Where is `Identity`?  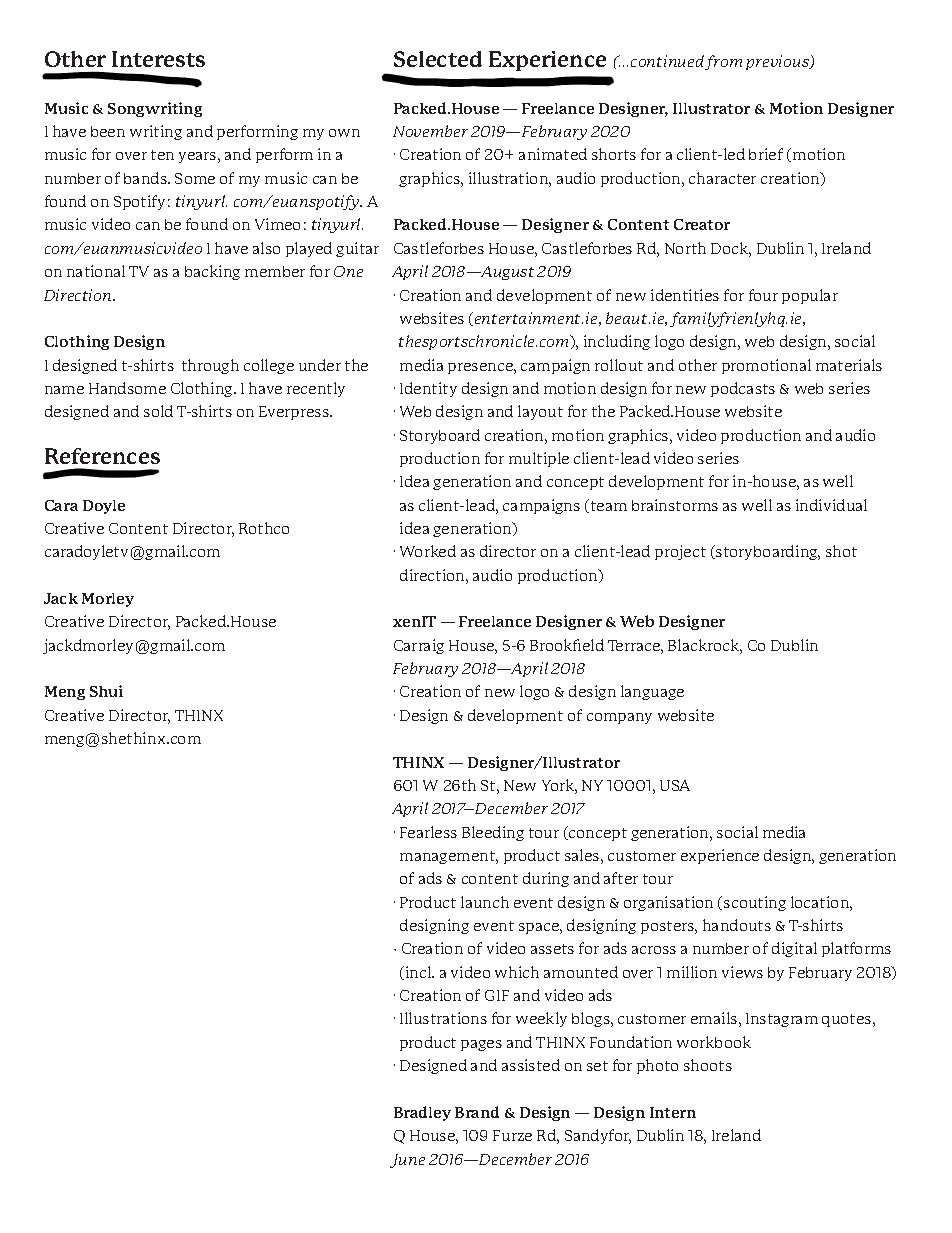 Identity is located at coordinates (428, 389).
